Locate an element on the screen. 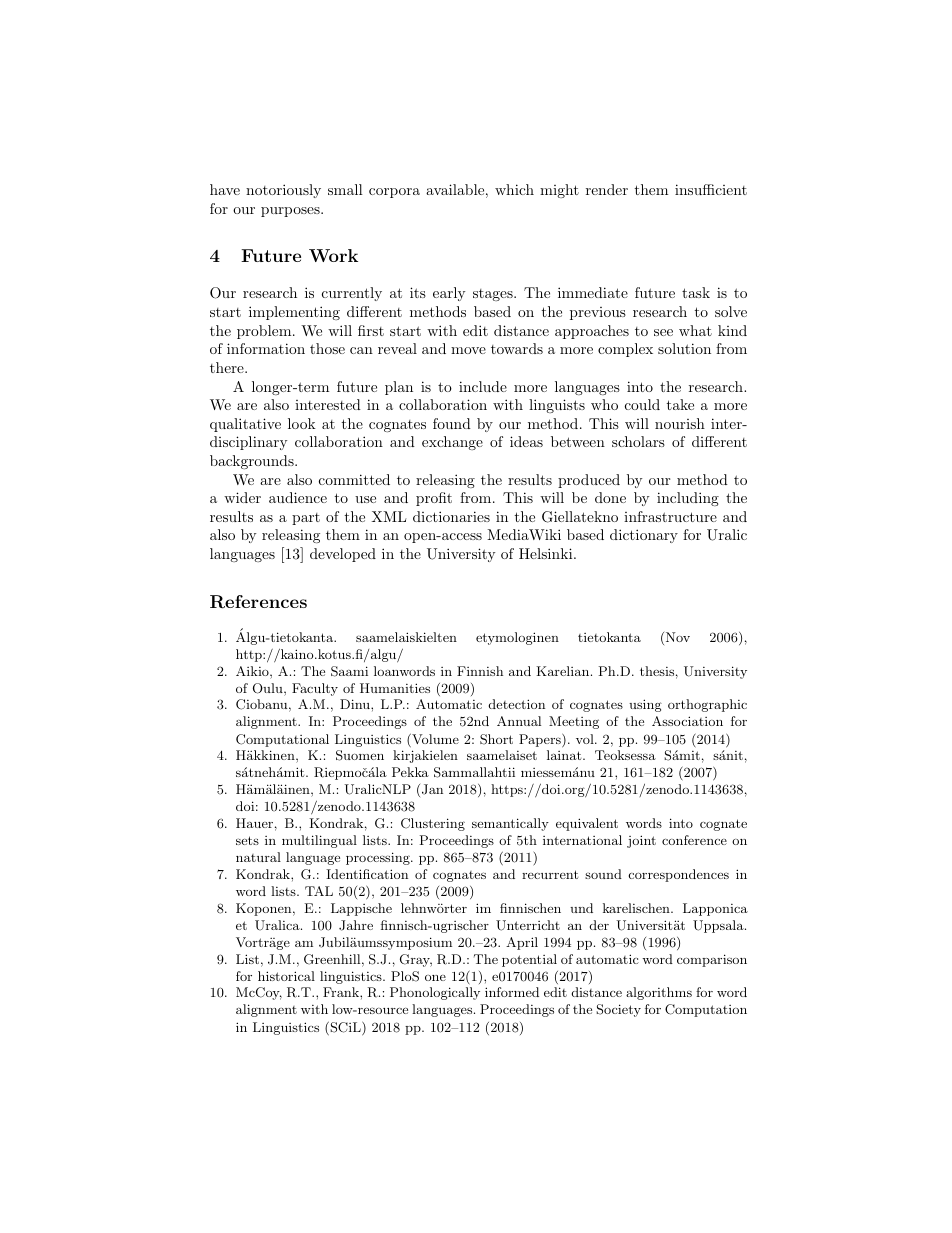 The image size is (952, 1233). Short is located at coordinates (496, 739).
